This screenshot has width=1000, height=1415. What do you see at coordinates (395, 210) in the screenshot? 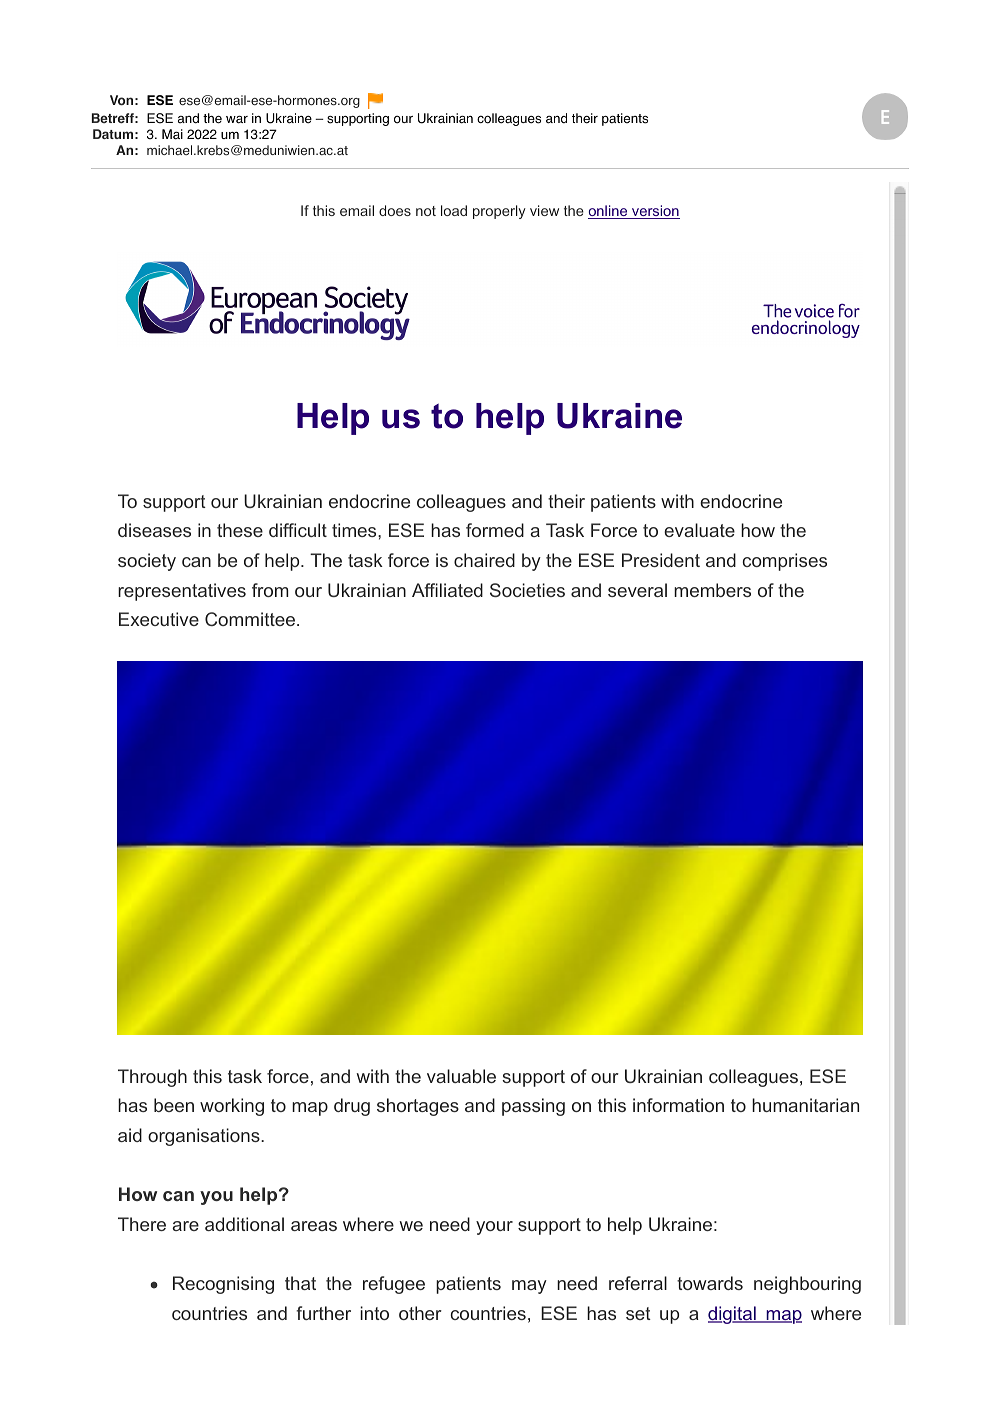
I see `does` at bounding box center [395, 210].
